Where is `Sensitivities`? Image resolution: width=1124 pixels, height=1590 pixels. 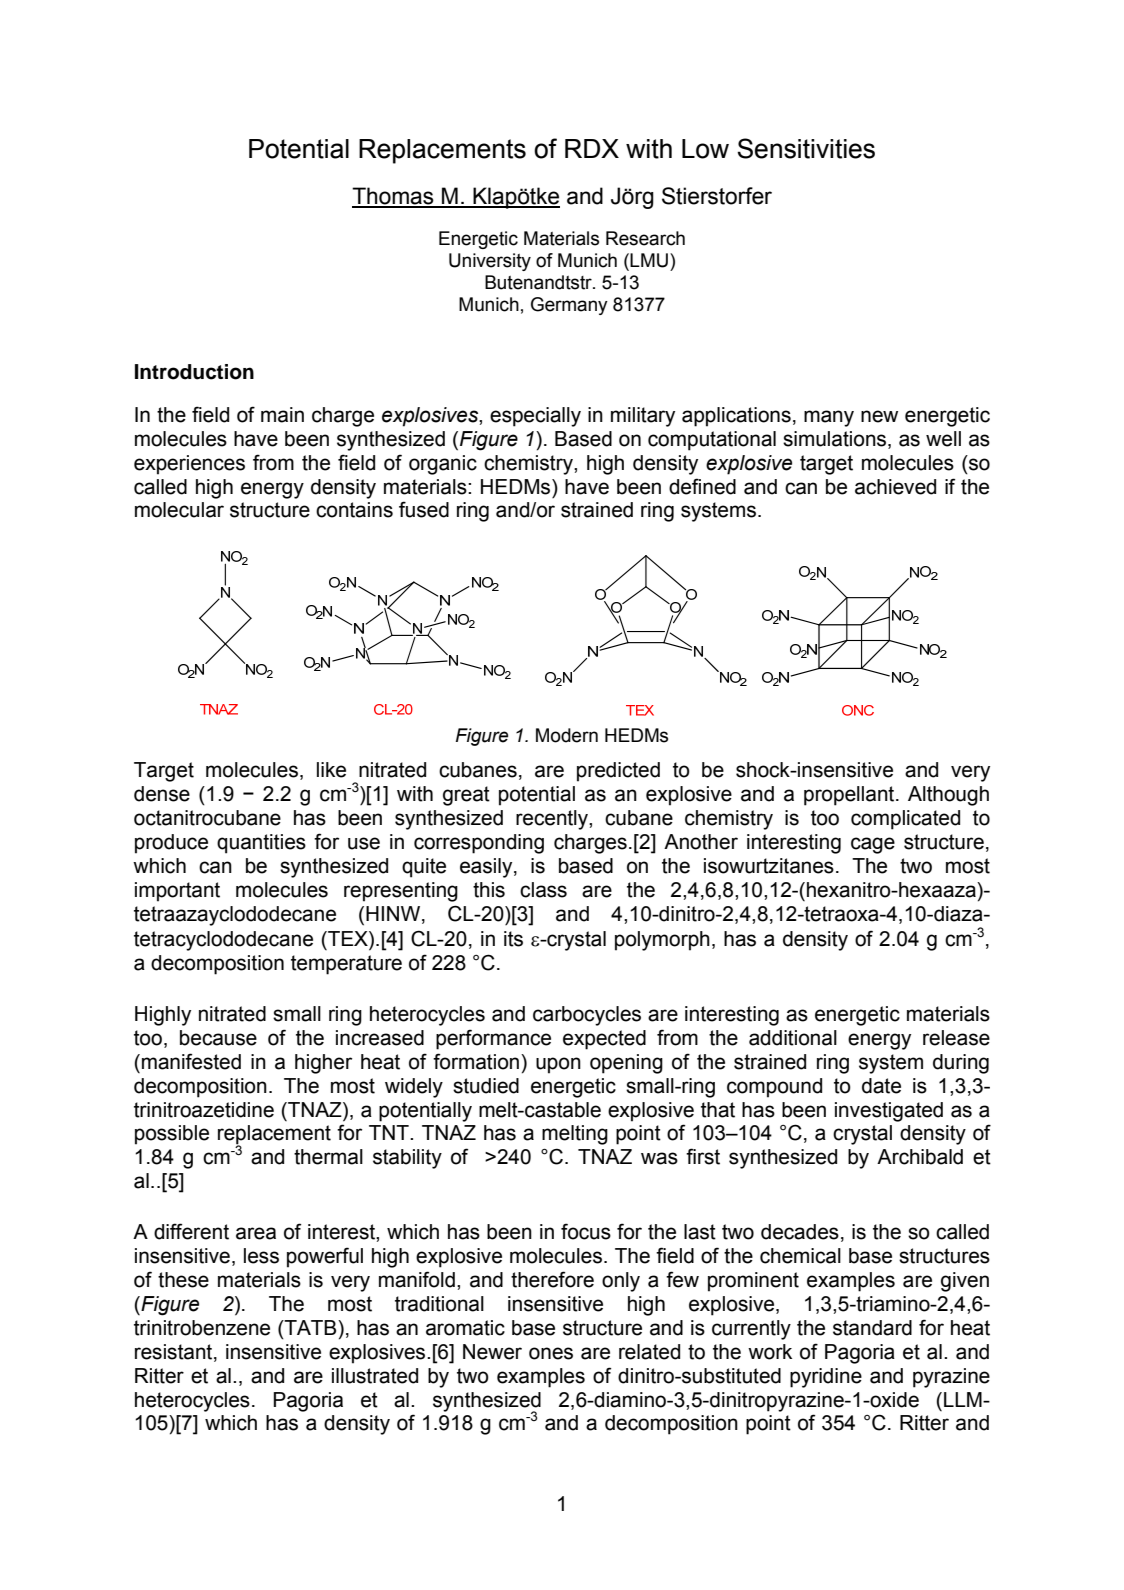 Sensitivities is located at coordinates (806, 148).
